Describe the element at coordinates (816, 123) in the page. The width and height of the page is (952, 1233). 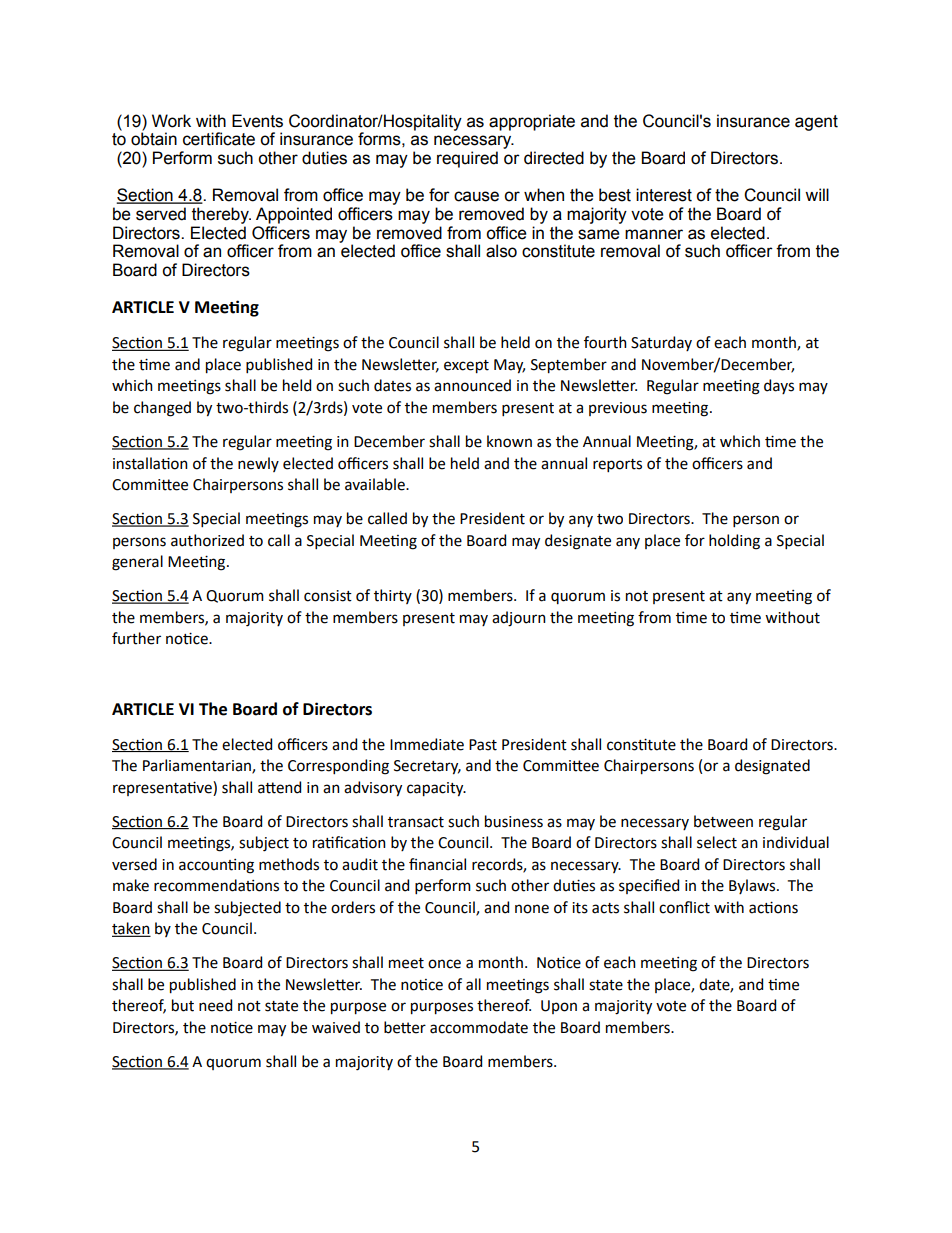
I see `agent` at that location.
